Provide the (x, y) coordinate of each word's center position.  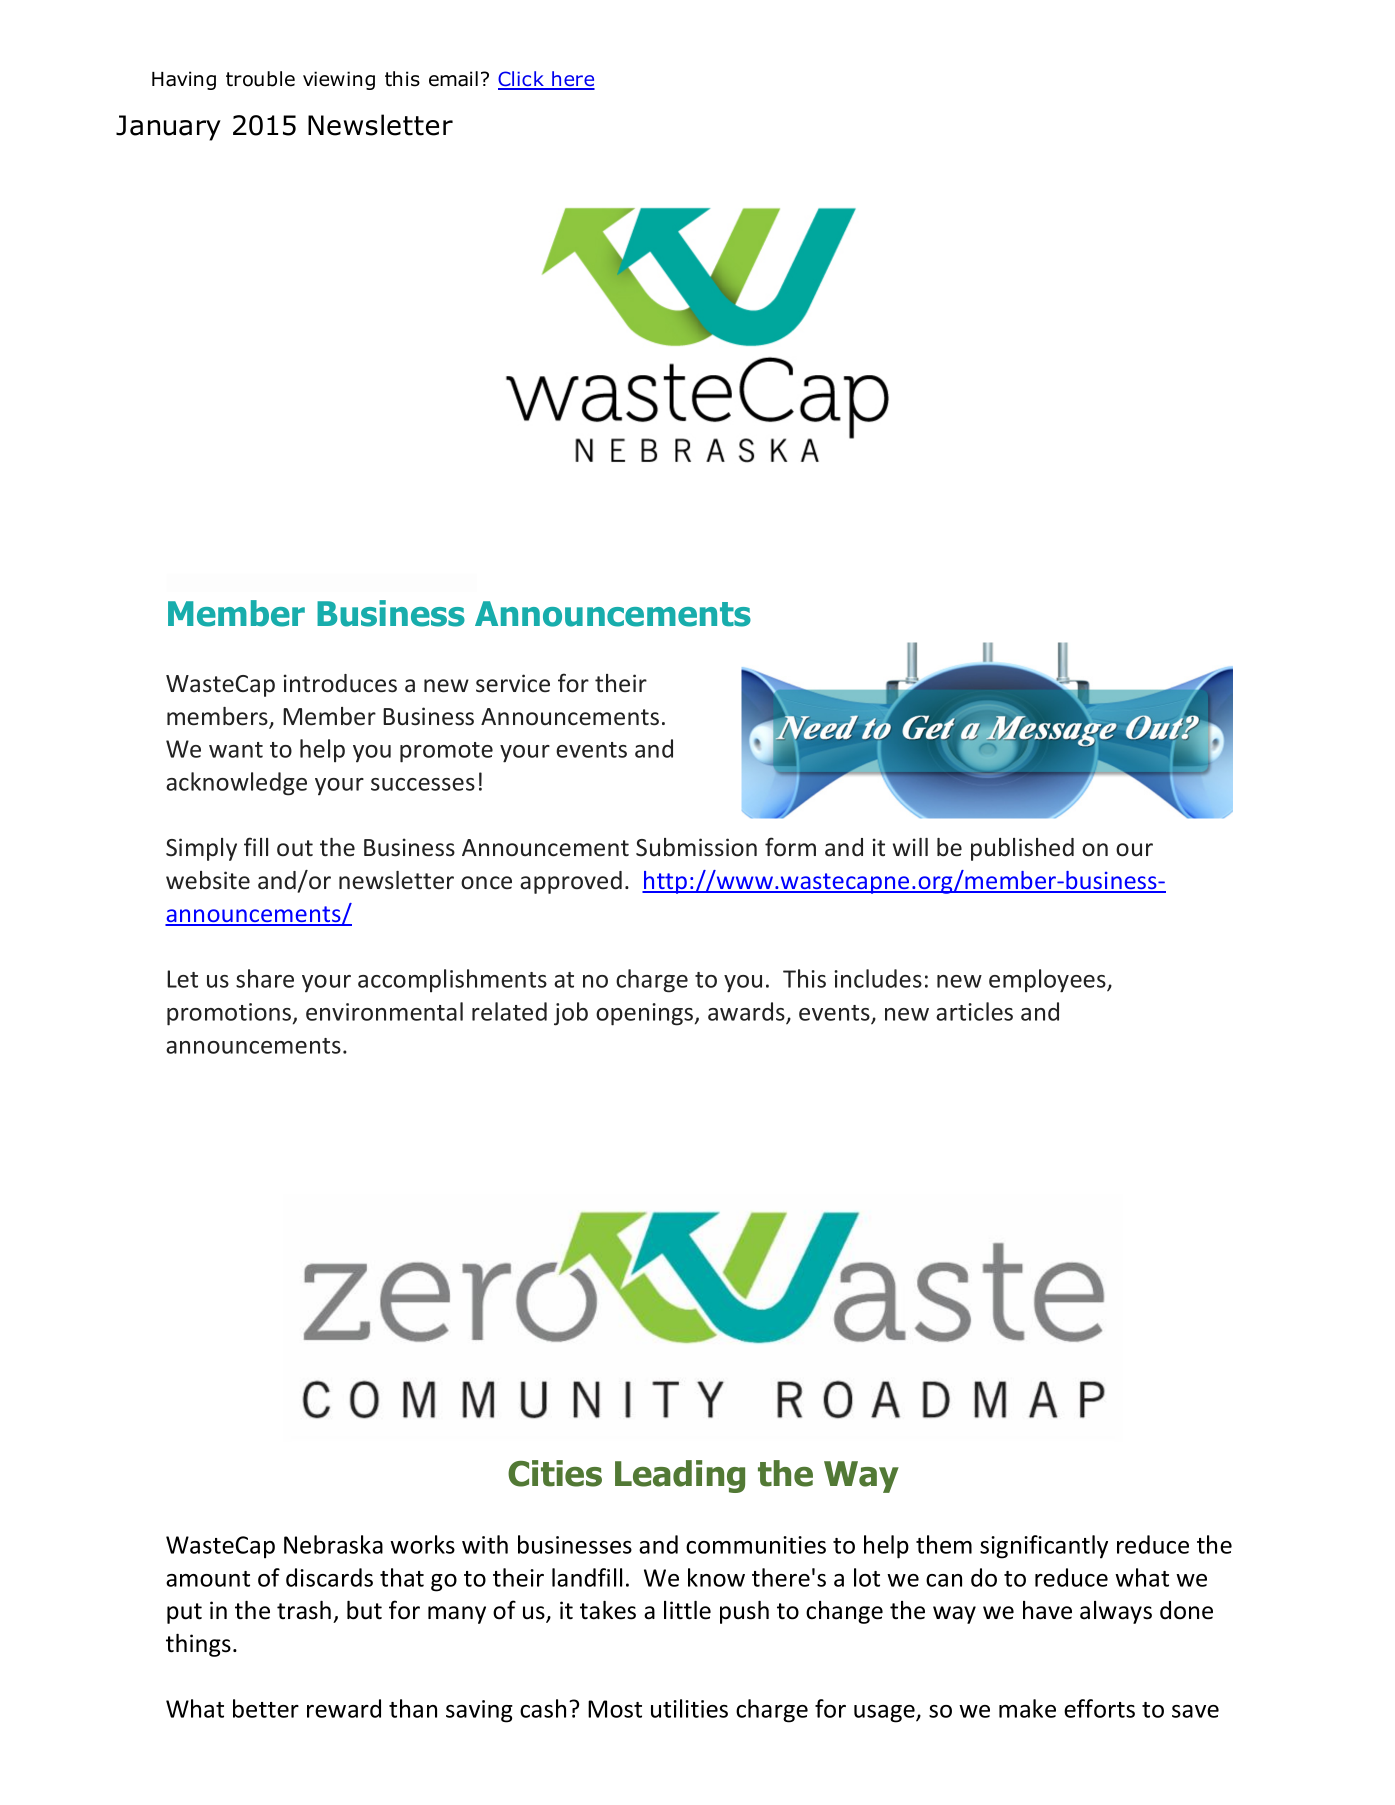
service (513, 683)
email (453, 79)
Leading (680, 1476)
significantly (1044, 1547)
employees (1048, 981)
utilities (689, 1708)
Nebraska (333, 1544)
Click (522, 80)
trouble (260, 79)
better (266, 1708)
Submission (696, 847)
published (1022, 849)
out (295, 848)
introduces (340, 683)
